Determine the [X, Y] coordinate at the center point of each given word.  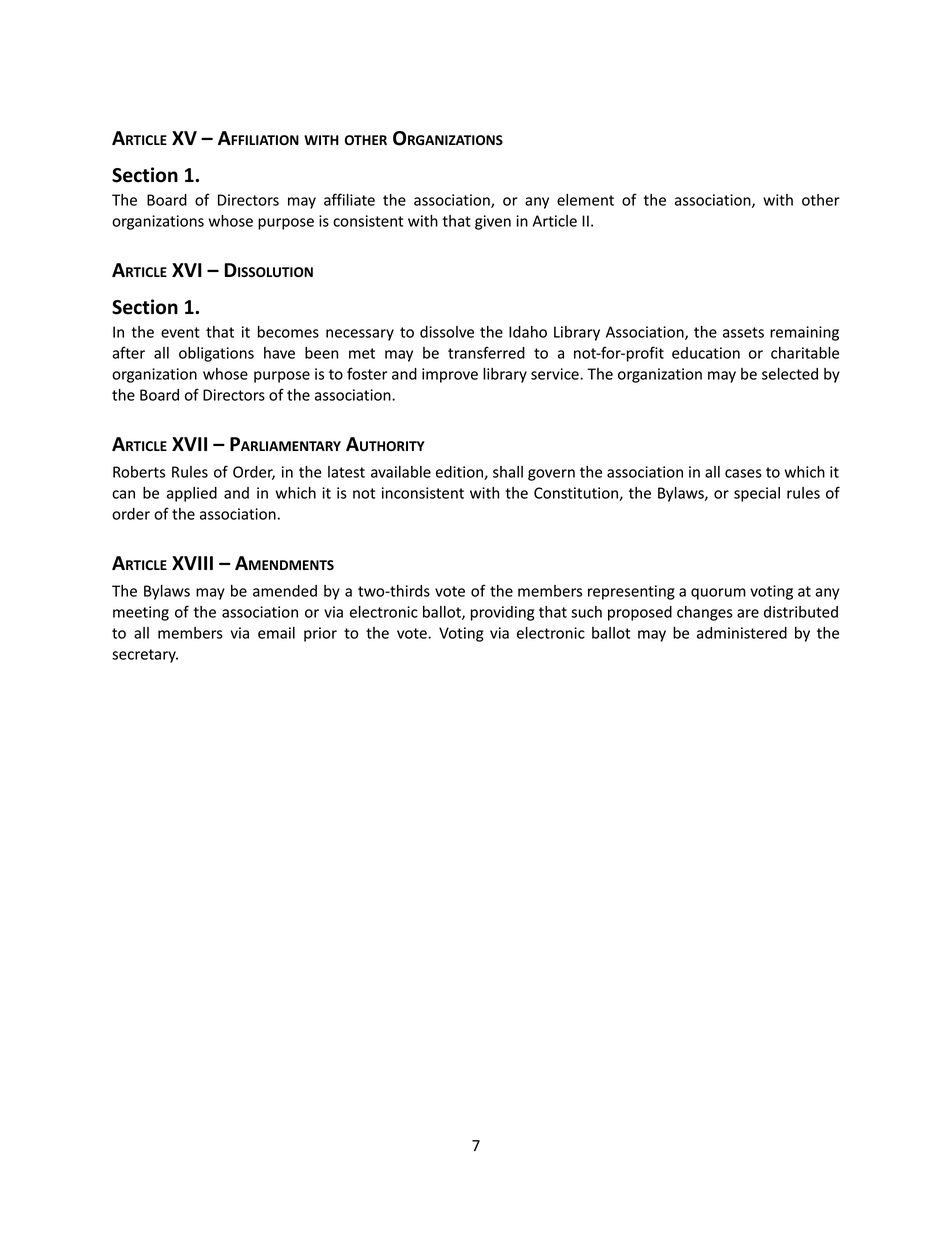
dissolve [447, 332]
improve [450, 375]
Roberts [139, 472]
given [493, 222]
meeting [141, 613]
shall [508, 472]
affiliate [349, 199]
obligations [216, 354]
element [585, 200]
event [180, 332]
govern [551, 475]
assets [743, 332]
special [757, 494]
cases [743, 473]
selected [790, 374]
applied [192, 494]
